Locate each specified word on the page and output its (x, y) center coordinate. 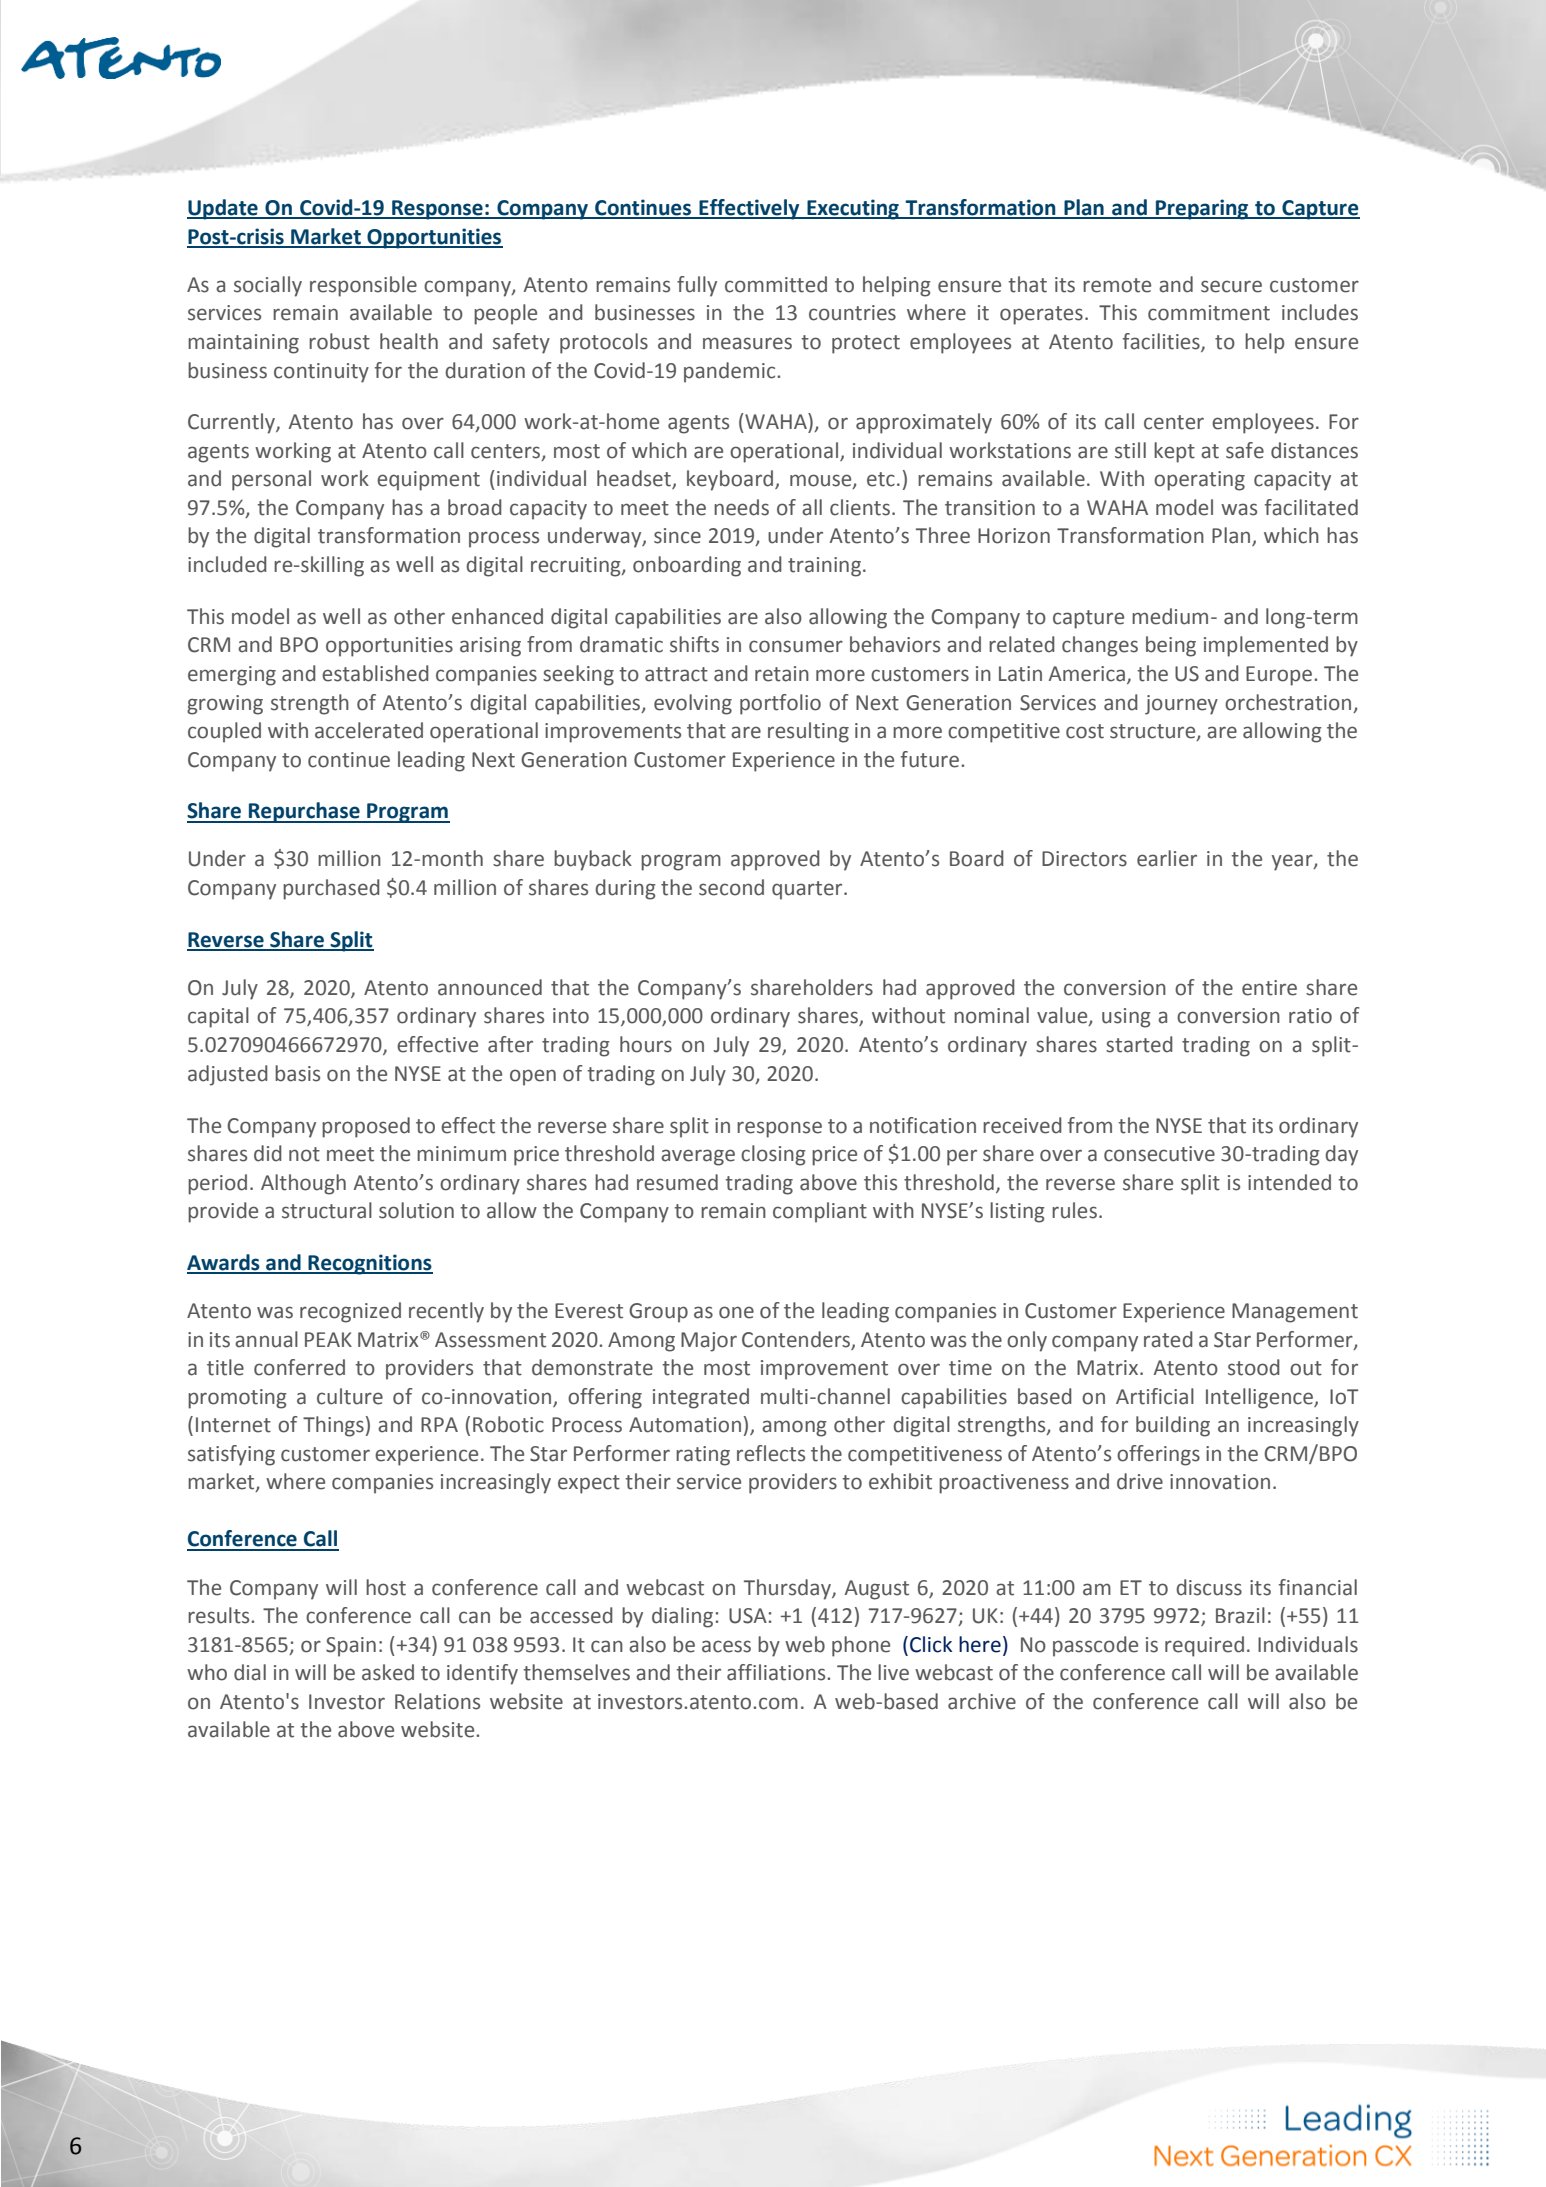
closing (773, 1155)
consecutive (1159, 1154)
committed (776, 284)
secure (1231, 286)
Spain (351, 1647)
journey (1181, 705)
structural (327, 1210)
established (375, 673)
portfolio (780, 704)
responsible (363, 286)
